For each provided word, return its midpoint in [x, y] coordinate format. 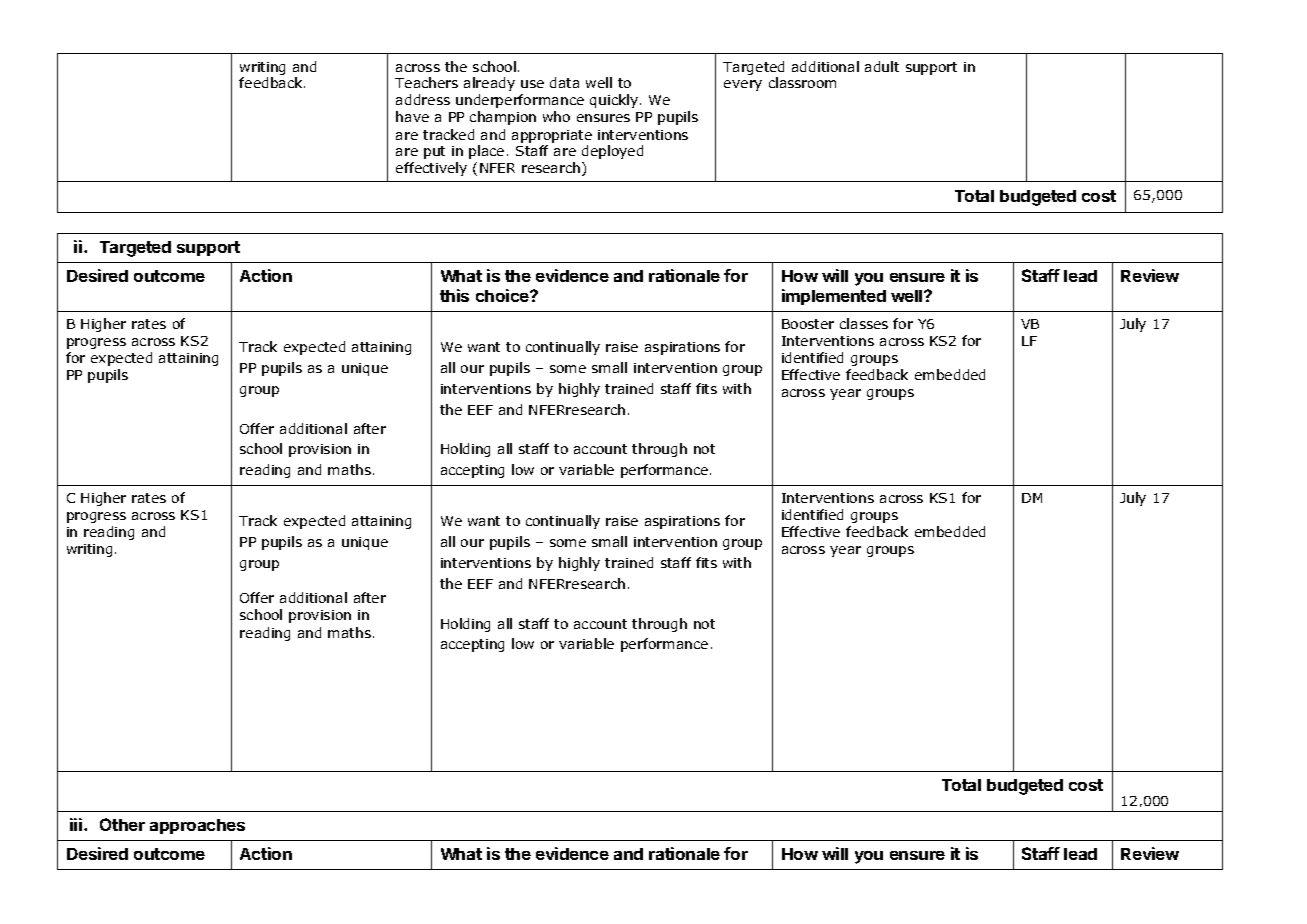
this [454, 295]
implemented [834, 297]
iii [77, 824]
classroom [802, 82]
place [486, 152]
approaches [197, 826]
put [434, 152]
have [412, 116]
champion [503, 118]
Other [122, 824]
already [489, 84]
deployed [612, 152]
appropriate [552, 136]
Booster [808, 324]
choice [503, 295]
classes [864, 323]
